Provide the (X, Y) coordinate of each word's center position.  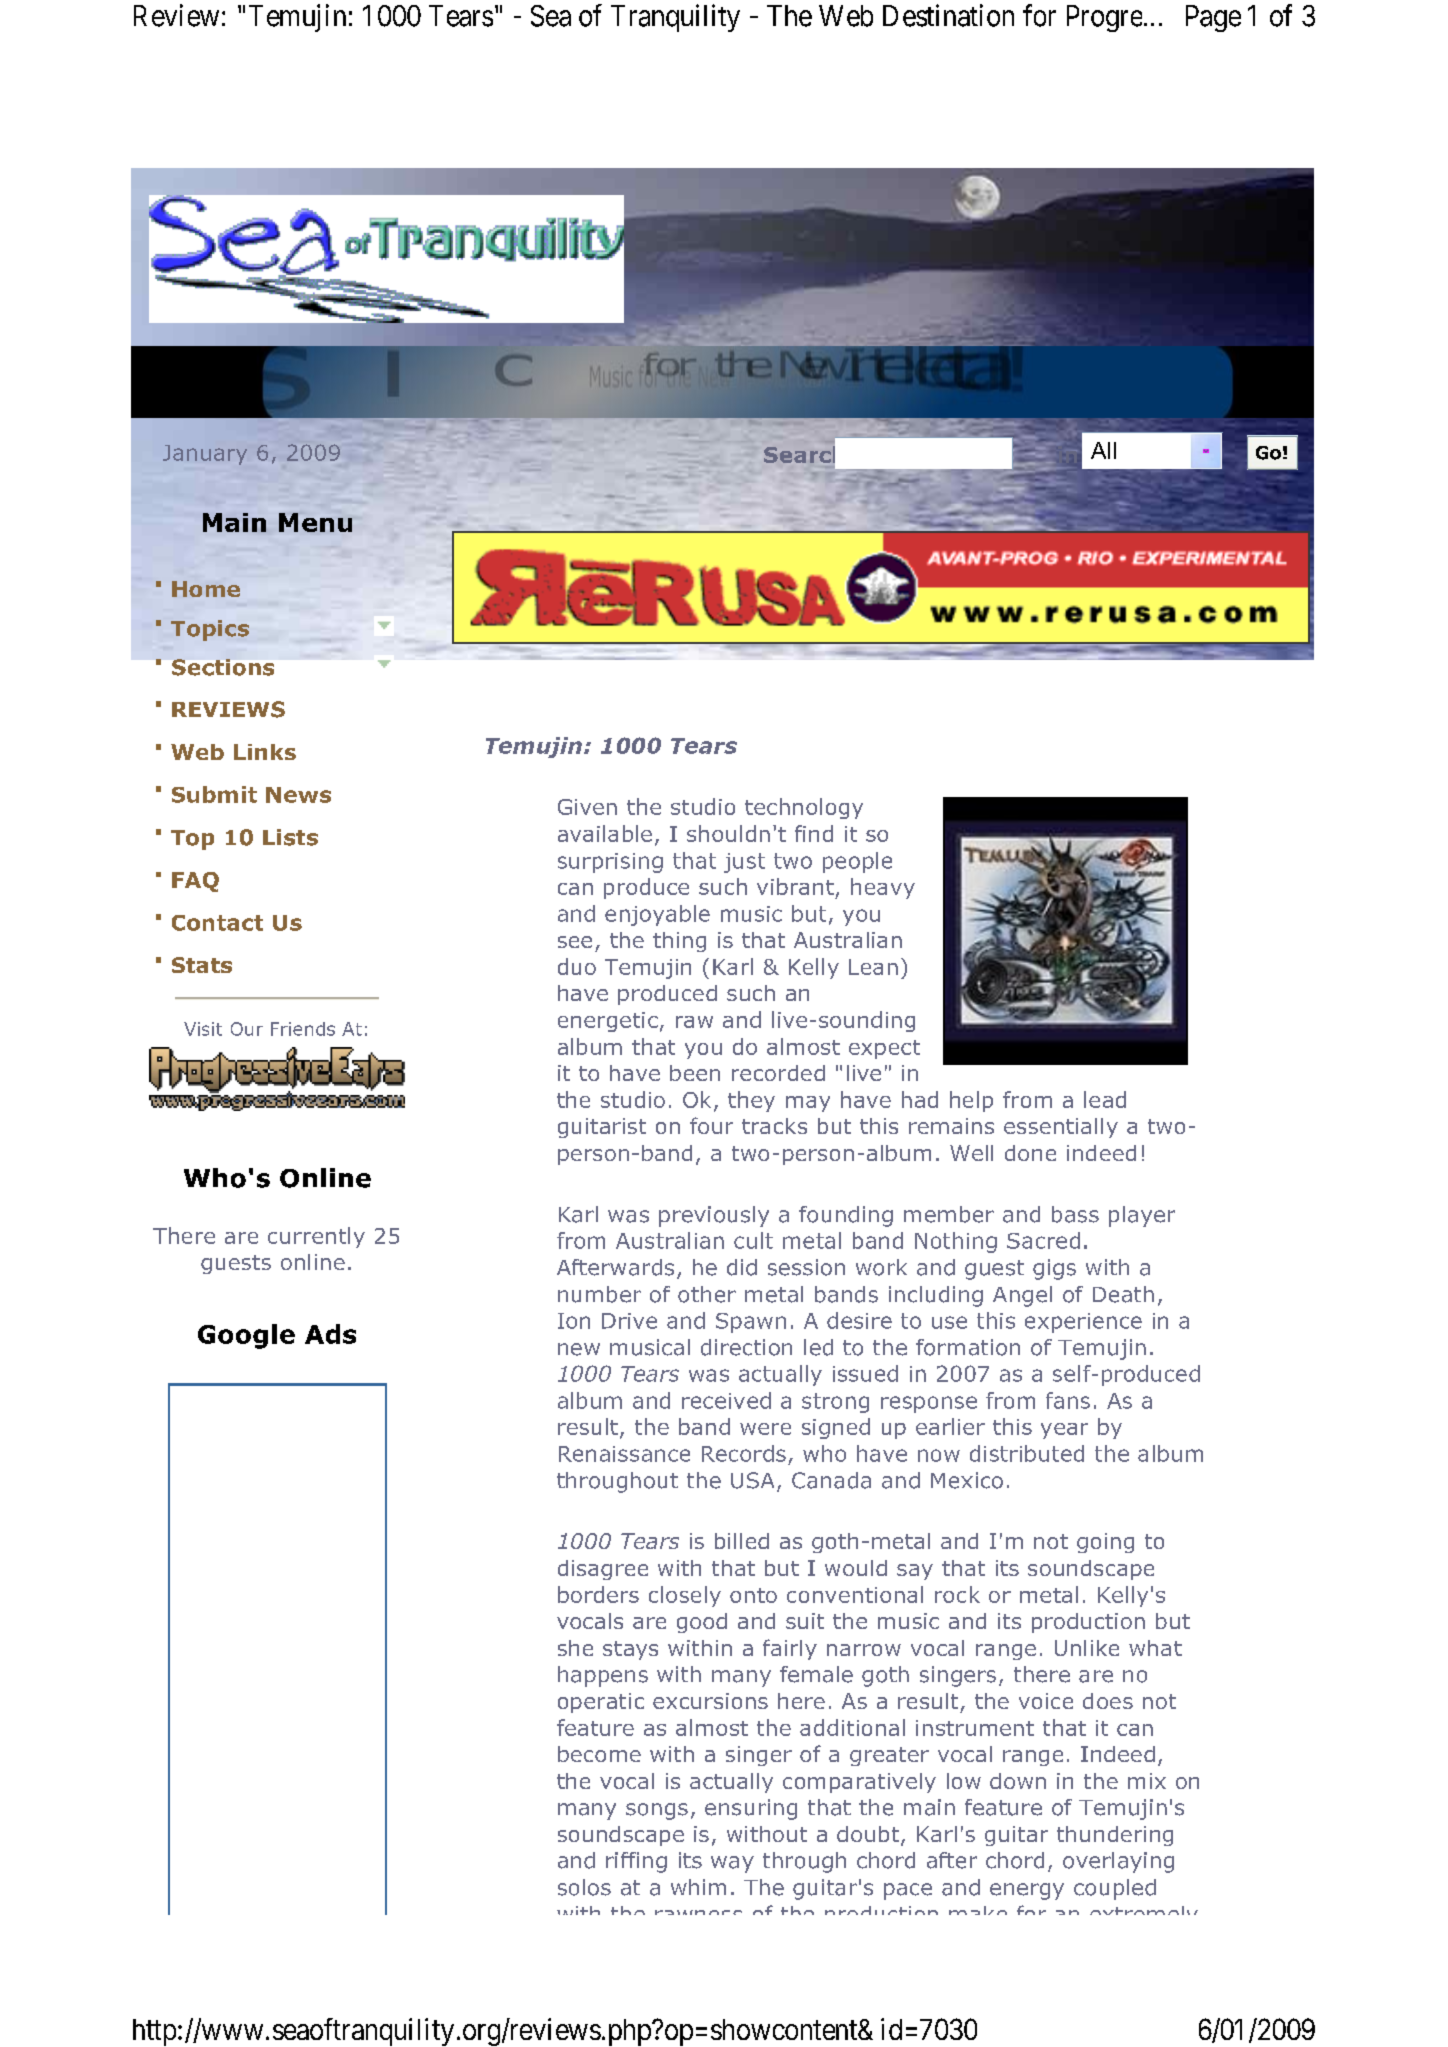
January (205, 455)
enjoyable (657, 915)
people (857, 862)
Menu (315, 522)
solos (584, 1887)
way (732, 1864)
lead (1105, 1099)
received (726, 1400)
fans (1068, 1400)
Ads (330, 1334)
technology (804, 808)
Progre (1104, 18)
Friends (303, 1029)
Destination (948, 15)
